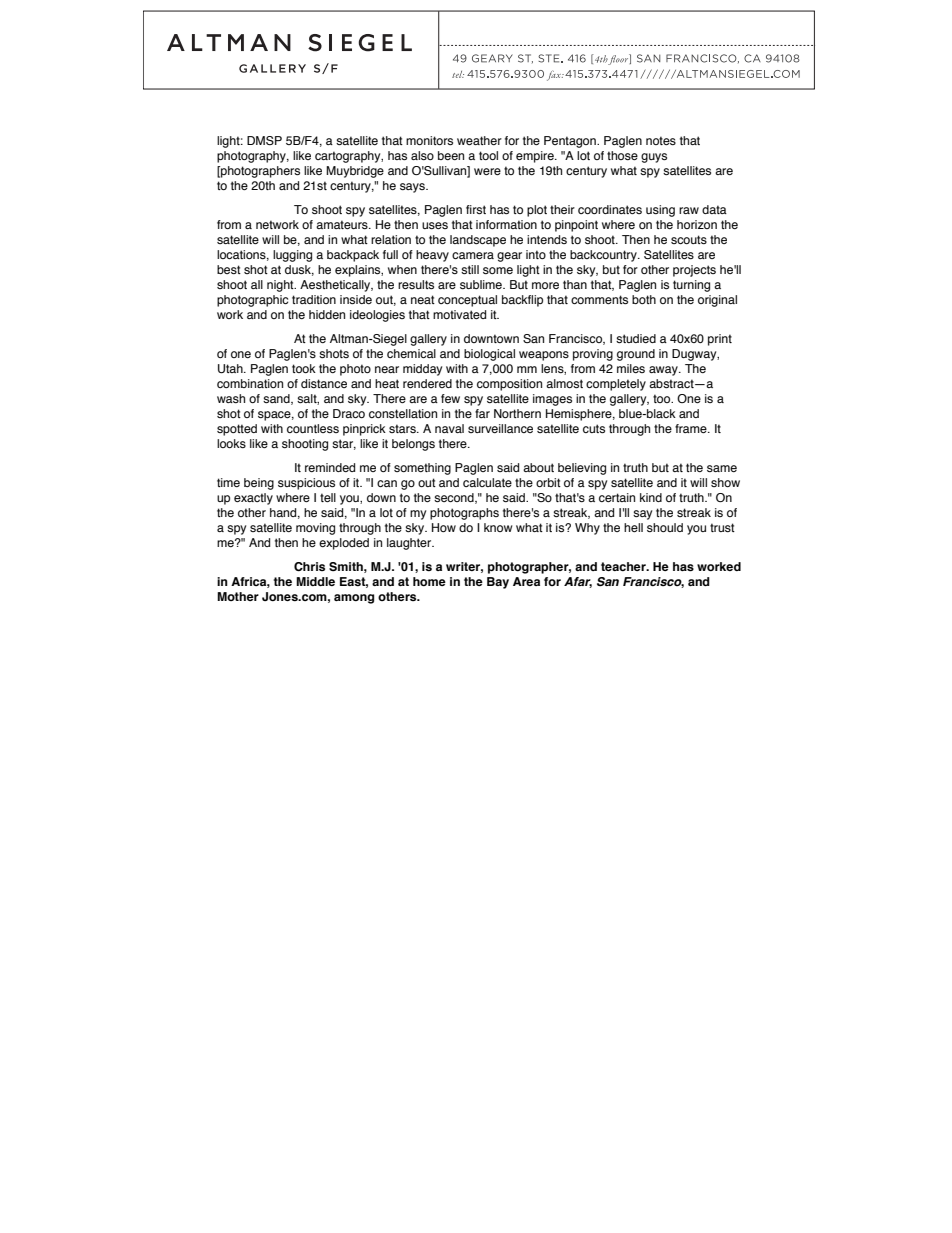 The height and width of the page is (1233, 952). I want to click on Muybridge, so click(355, 172).
